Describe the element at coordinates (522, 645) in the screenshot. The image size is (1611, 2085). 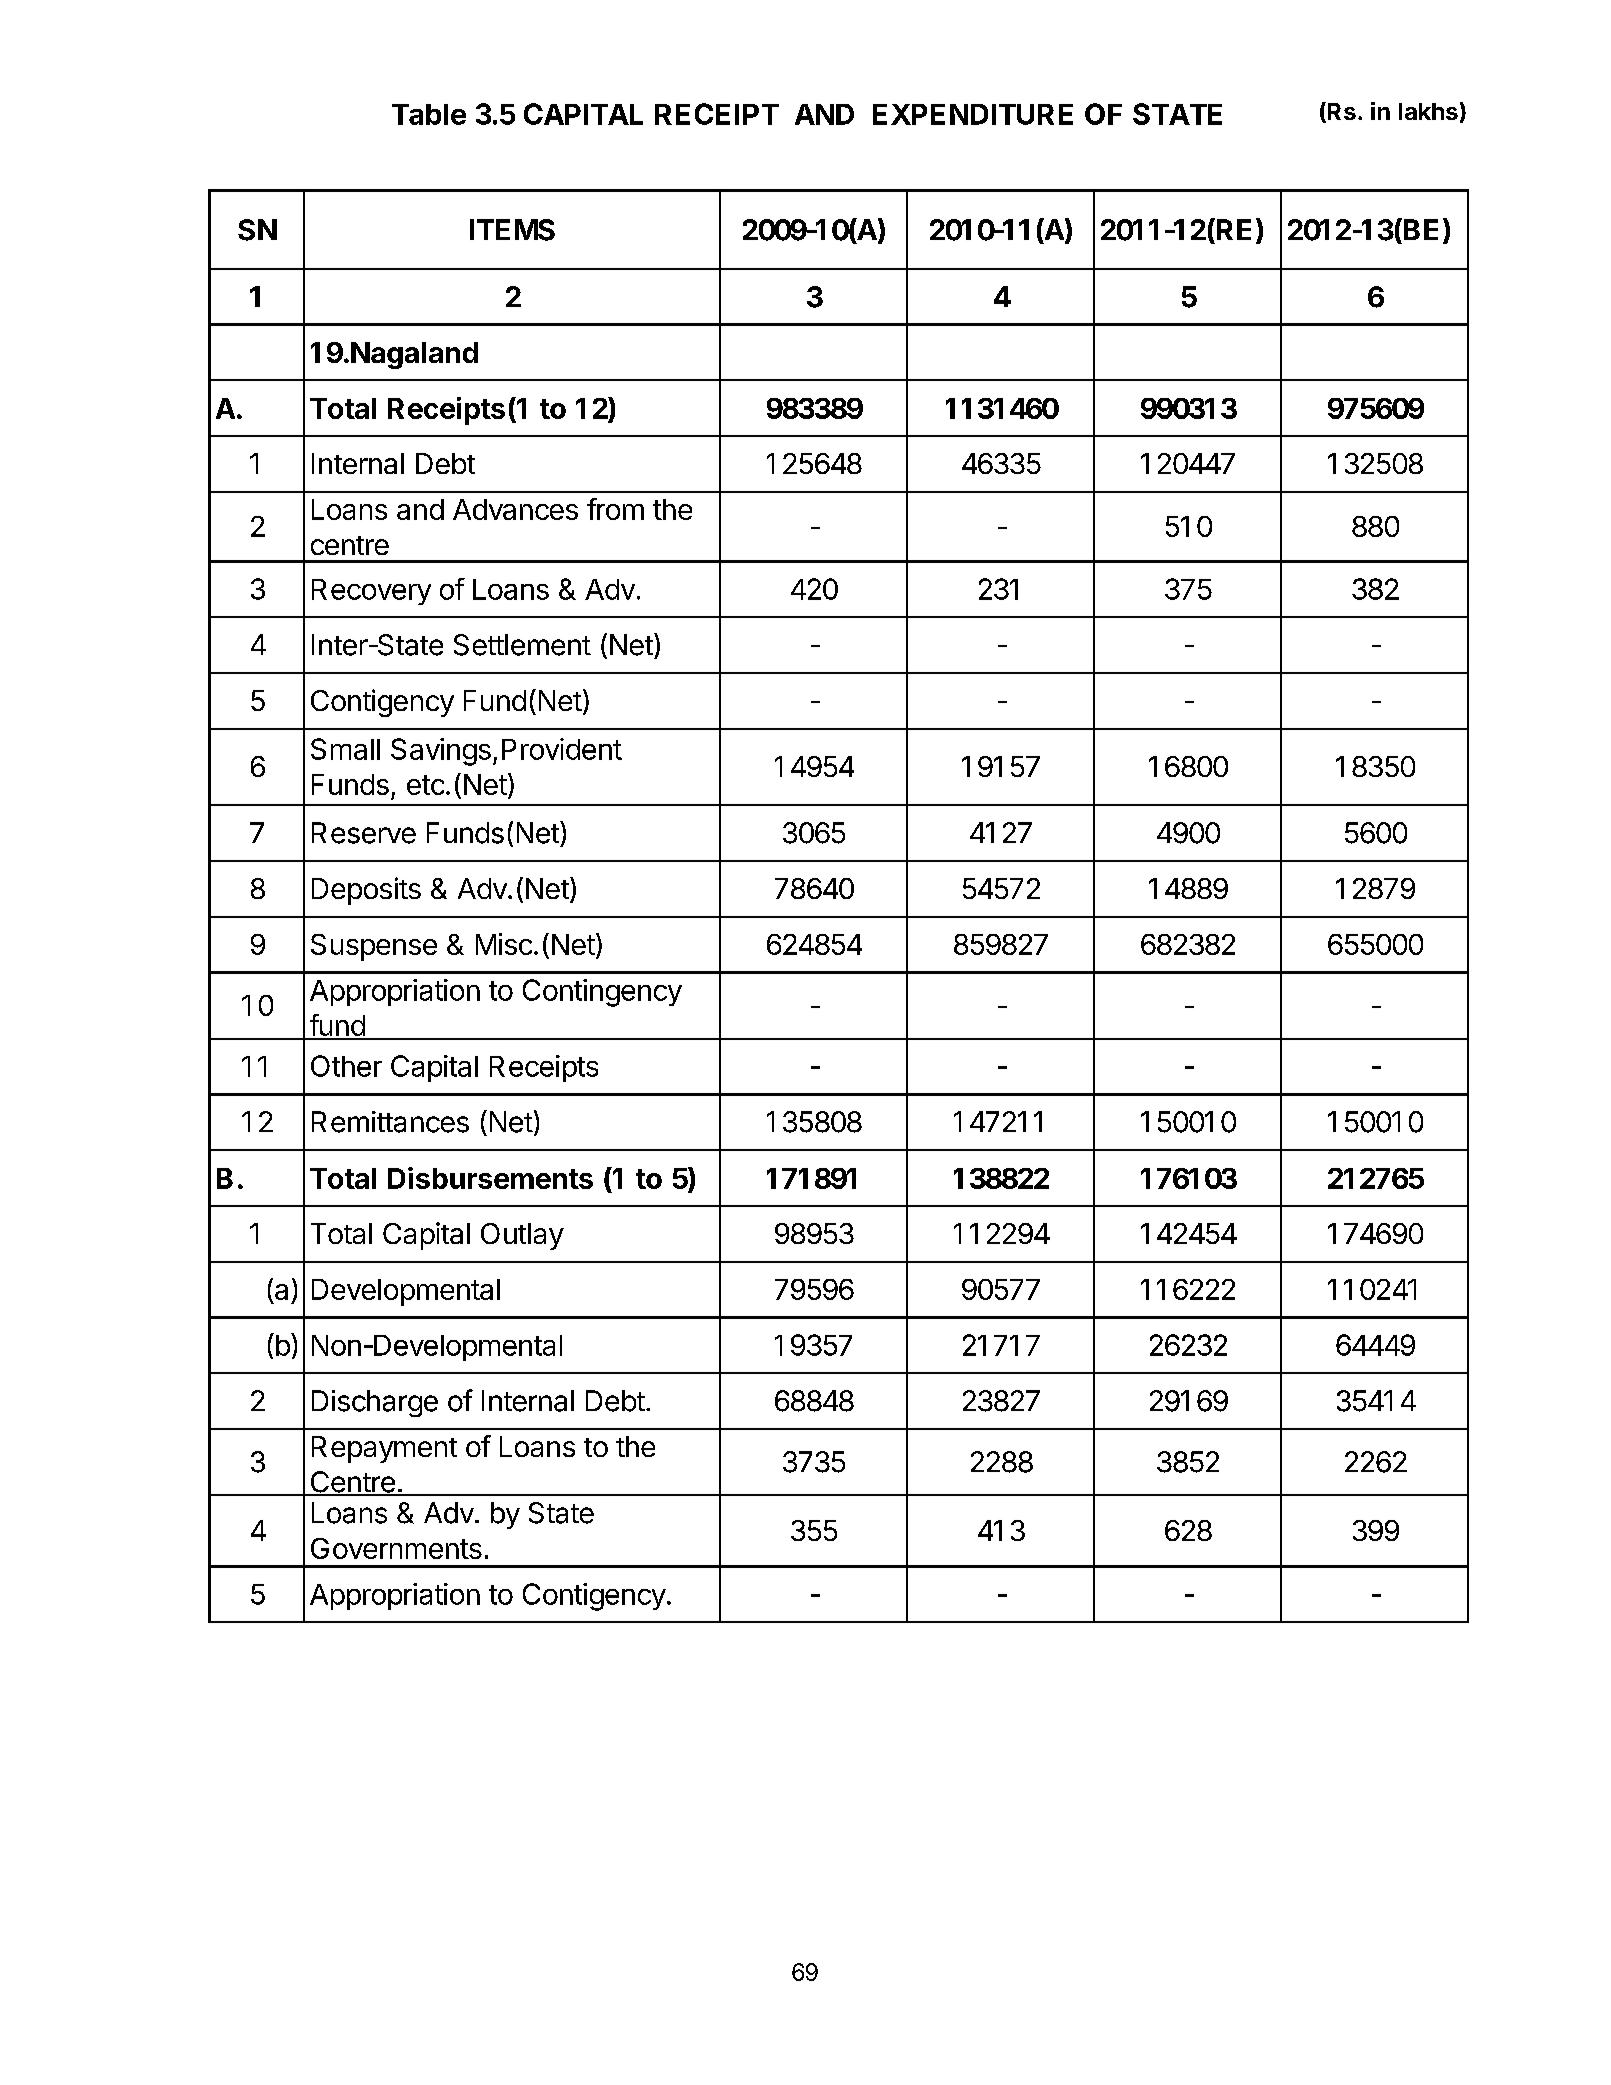
I see `Settlement` at that location.
